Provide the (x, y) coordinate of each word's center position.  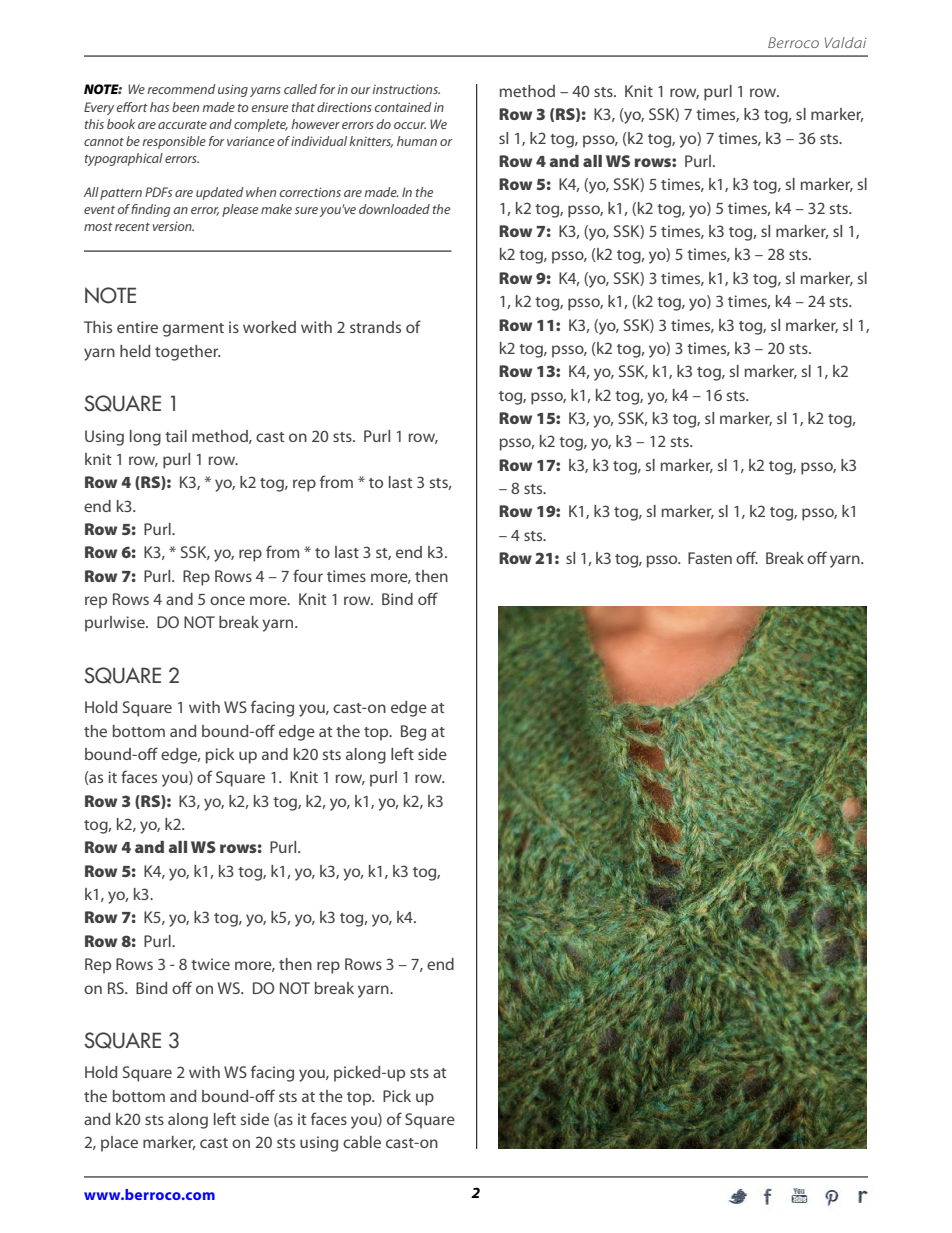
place (119, 1144)
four (308, 575)
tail (176, 436)
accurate (182, 125)
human (417, 141)
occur (410, 125)
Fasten (710, 558)
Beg (413, 733)
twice (210, 964)
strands (375, 327)
